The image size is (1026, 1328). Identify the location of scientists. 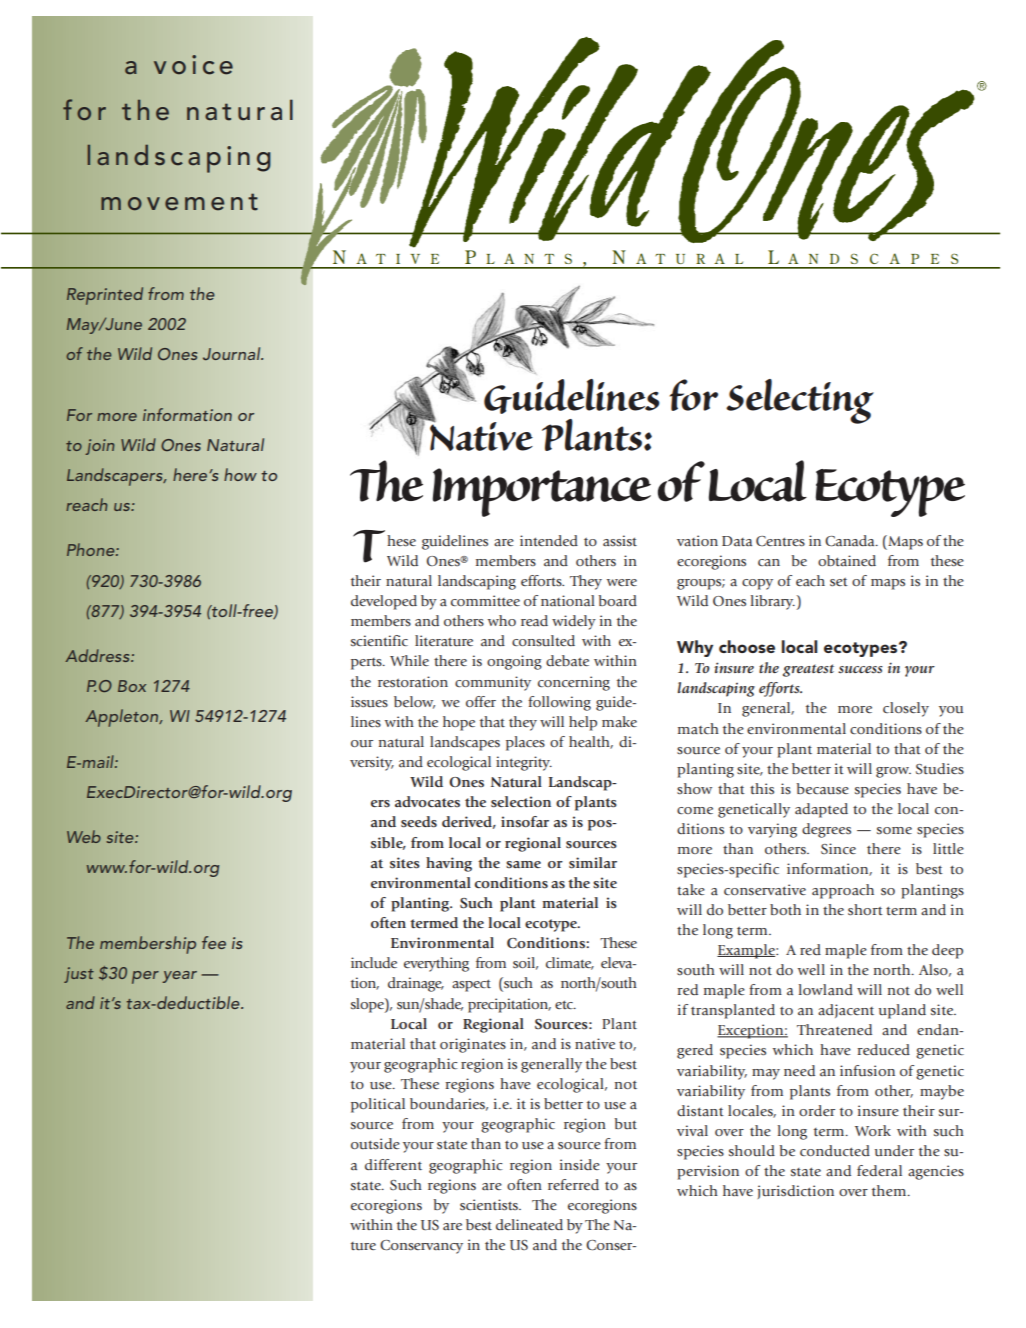
(490, 1204).
